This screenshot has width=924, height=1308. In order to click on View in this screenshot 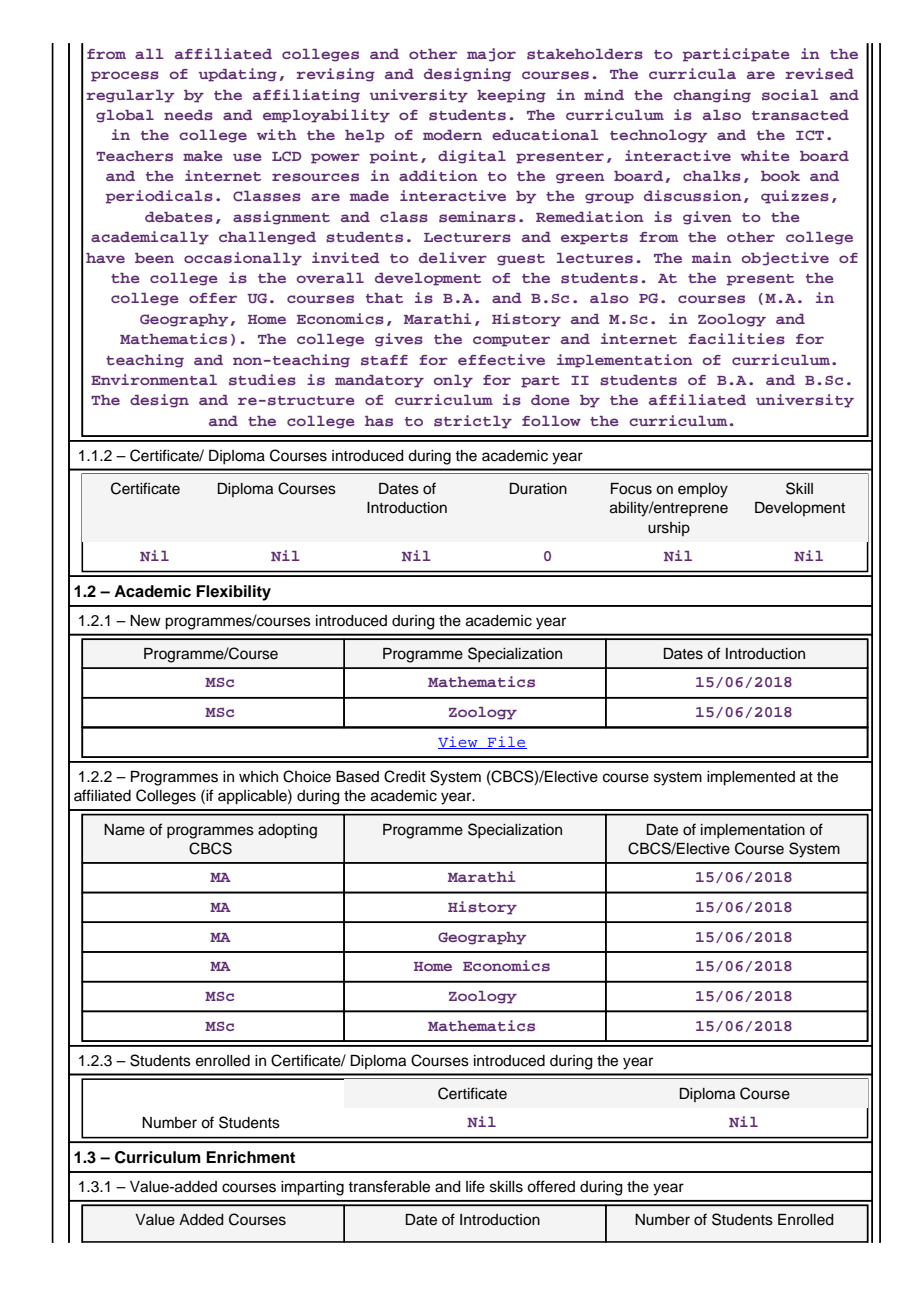, I will do `click(459, 742)`.
